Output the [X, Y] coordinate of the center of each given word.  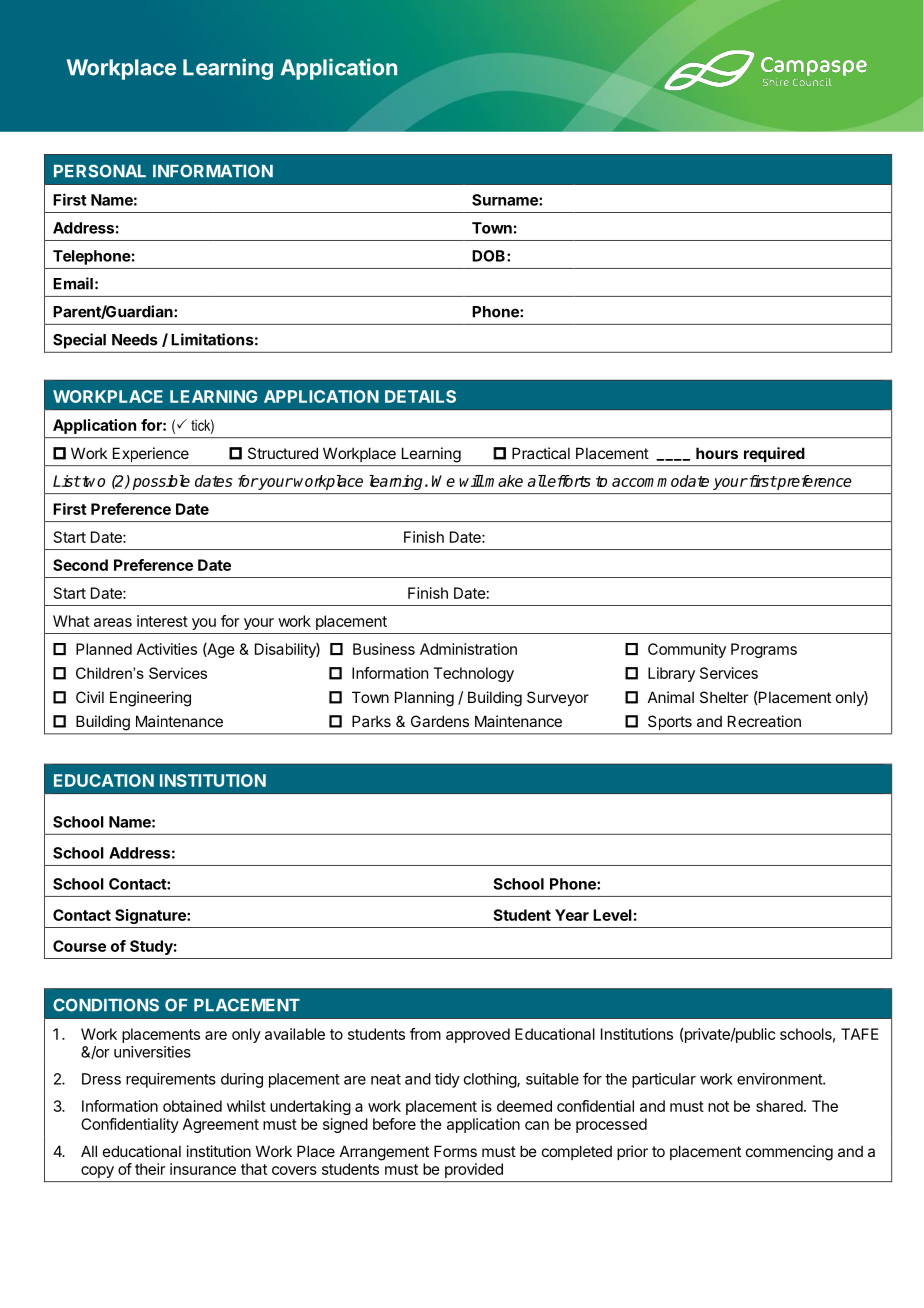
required [774, 454]
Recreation [764, 721]
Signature [151, 916]
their [150, 1169]
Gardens [440, 721]
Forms [455, 1151]
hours [717, 453]
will [471, 481]
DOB [490, 256]
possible [161, 482]
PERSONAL [100, 171]
